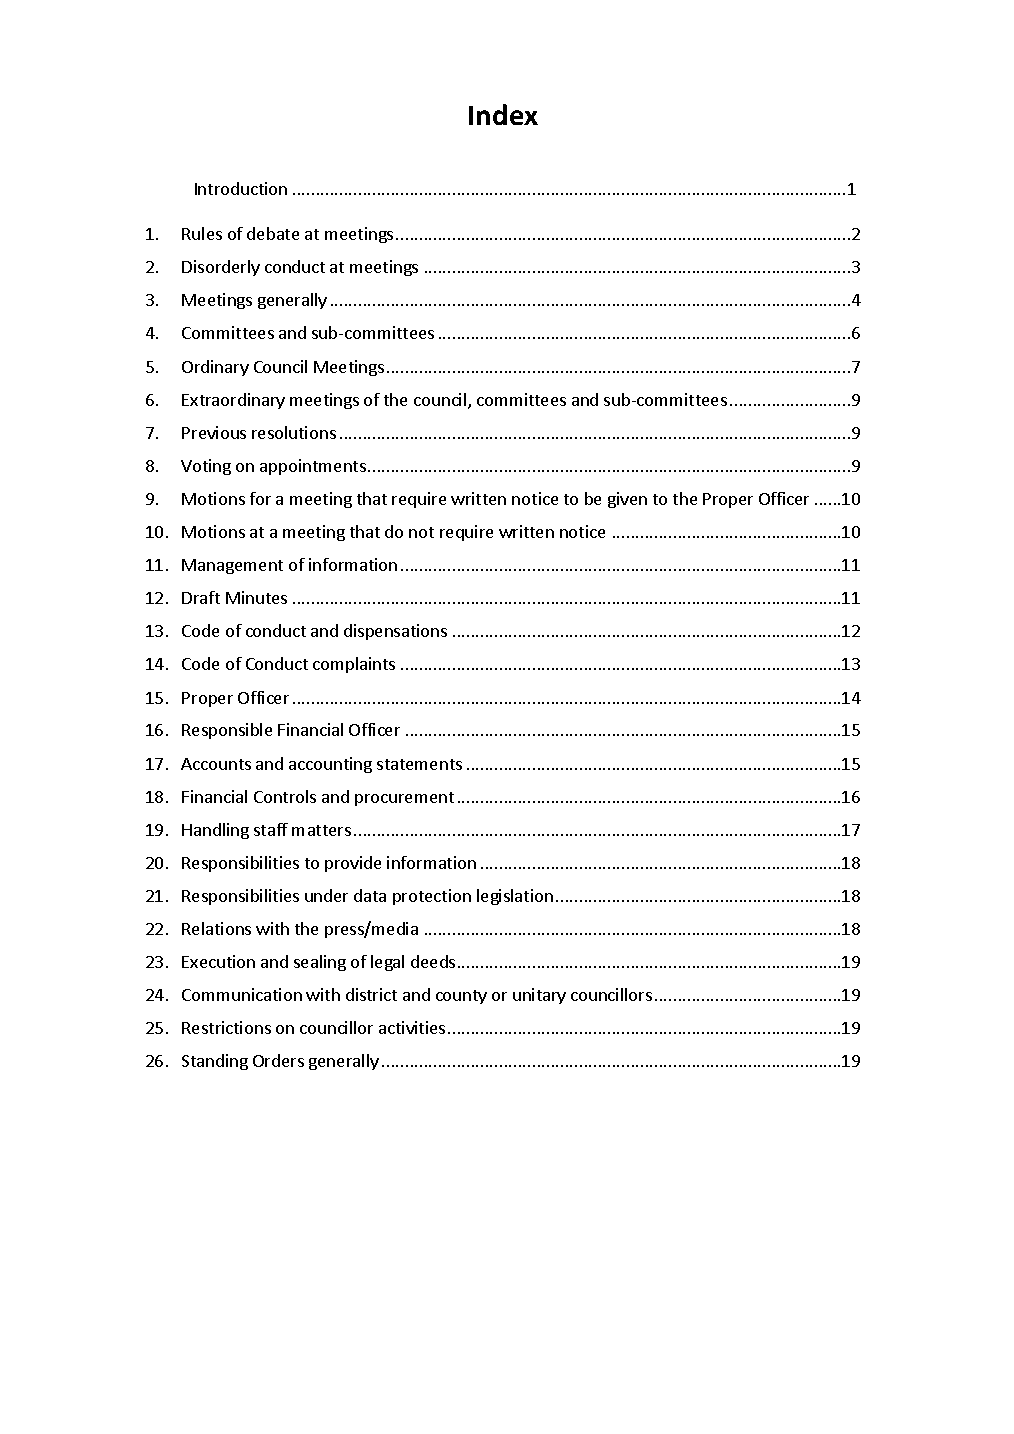  I want to click on Restrictions, so click(226, 1027).
